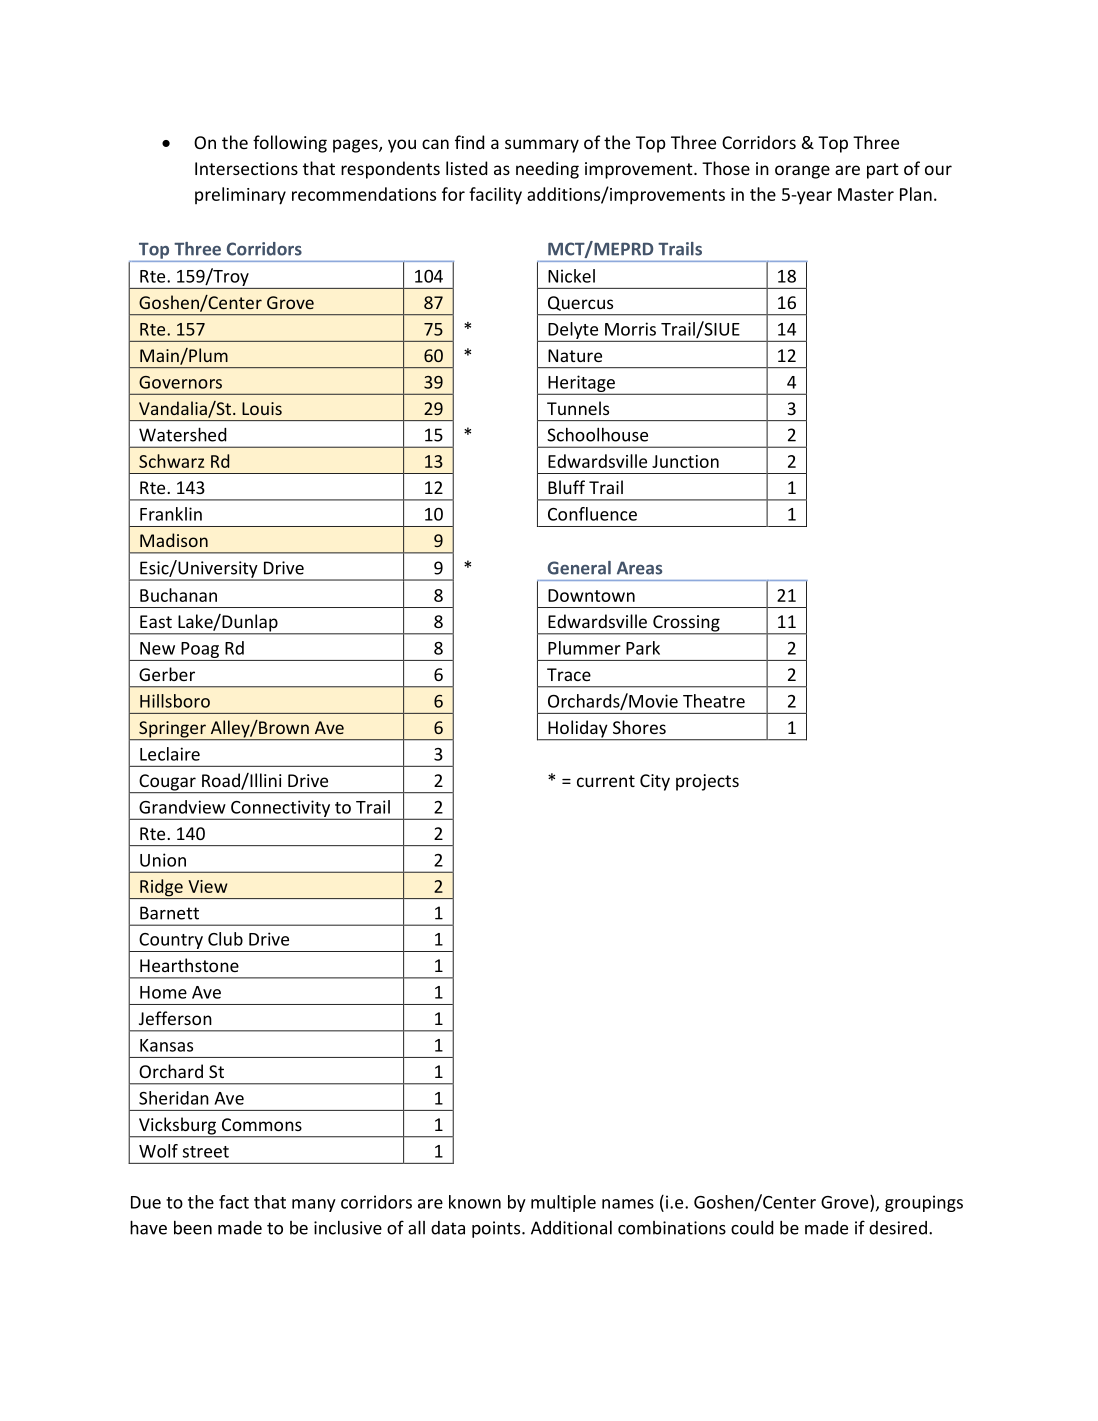  What do you see at coordinates (866, 194) in the screenshot?
I see `Master` at bounding box center [866, 194].
